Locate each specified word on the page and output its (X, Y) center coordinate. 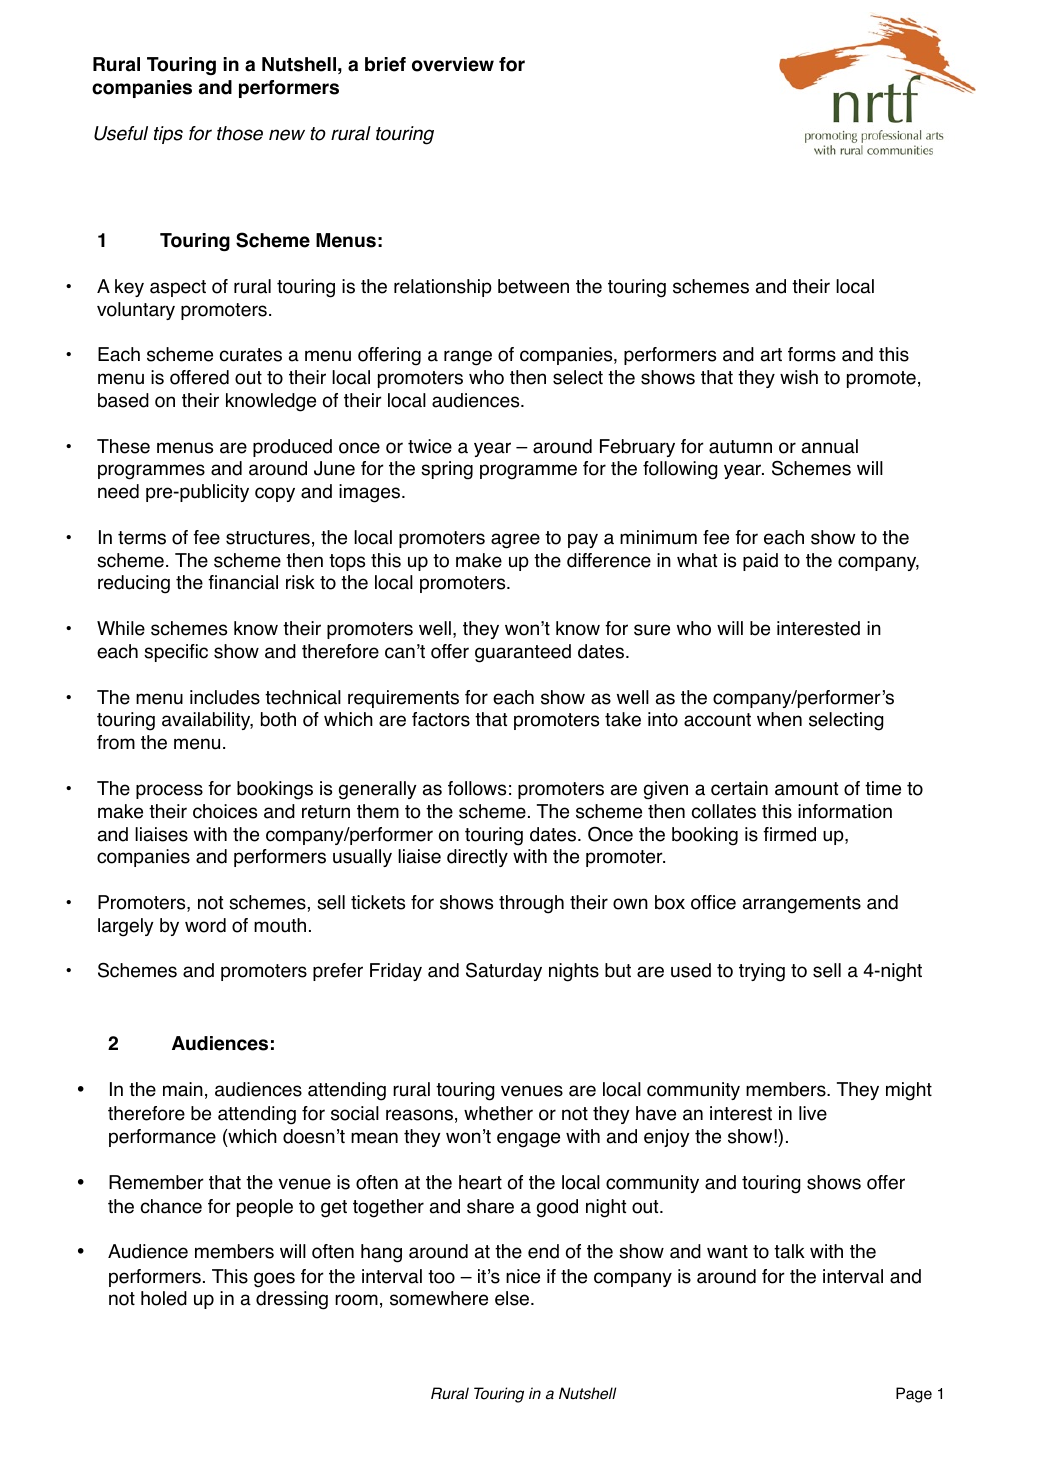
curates (251, 355)
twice (430, 446)
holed (164, 1298)
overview (453, 64)
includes (225, 697)
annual (830, 446)
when (779, 719)
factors (441, 719)
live (813, 1113)
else (513, 1298)
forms (812, 354)
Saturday (504, 972)
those (240, 133)
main (183, 1089)
